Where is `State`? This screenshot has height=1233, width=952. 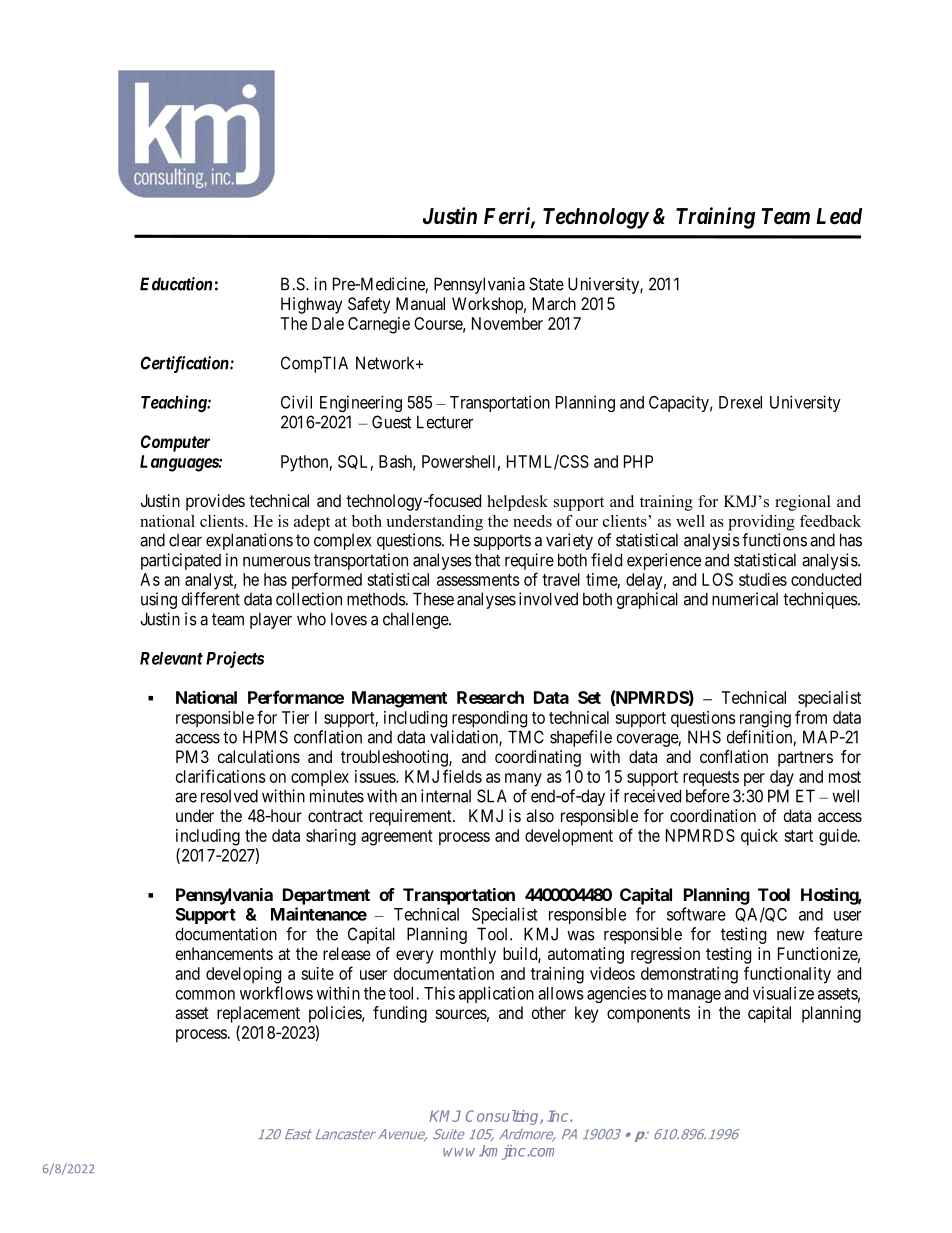
State is located at coordinates (546, 284).
